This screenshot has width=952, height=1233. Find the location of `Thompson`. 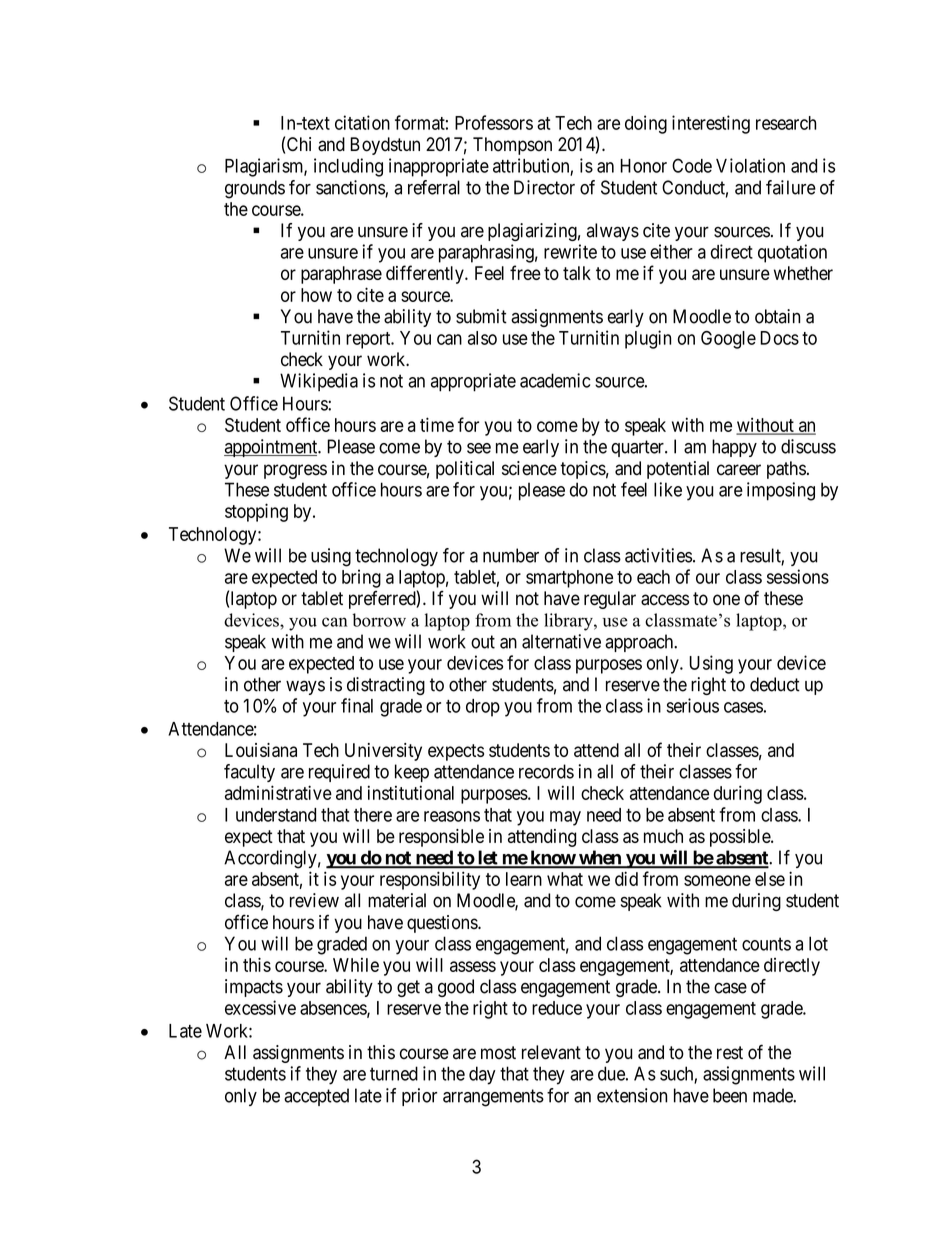

Thompson is located at coordinates (512, 146).
